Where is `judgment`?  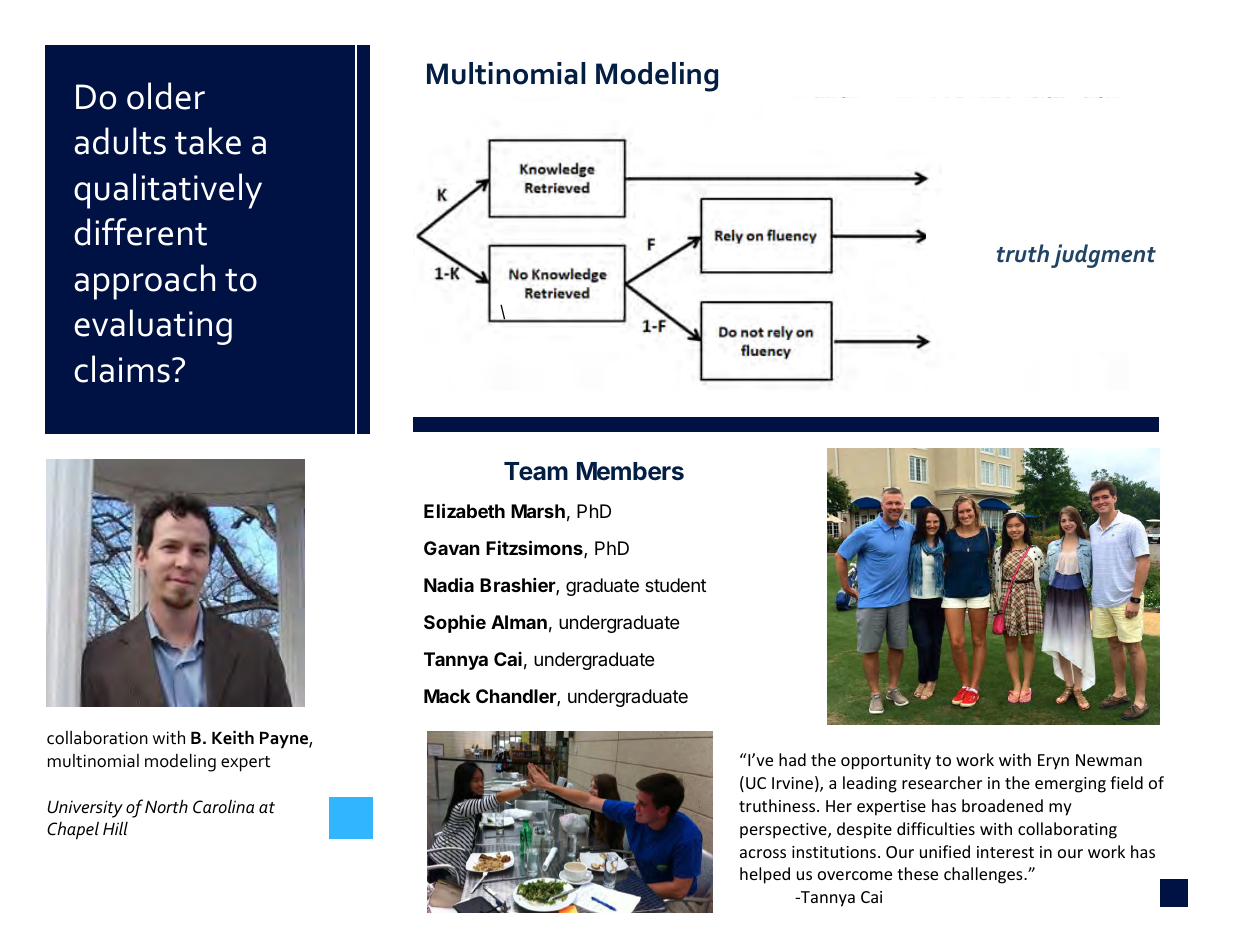 judgment is located at coordinates (1103, 256).
